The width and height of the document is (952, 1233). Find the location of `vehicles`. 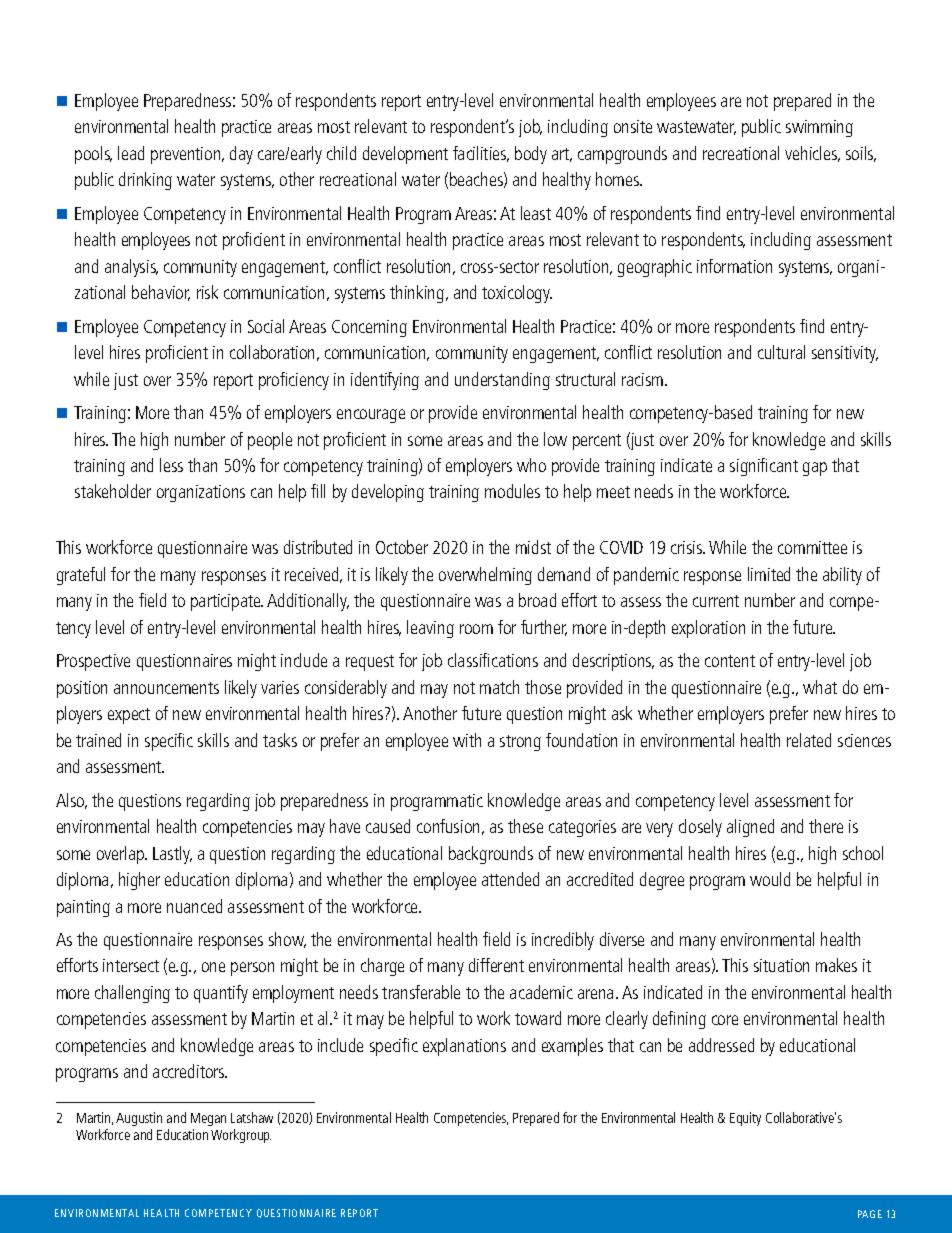

vehicles is located at coordinates (812, 154).
